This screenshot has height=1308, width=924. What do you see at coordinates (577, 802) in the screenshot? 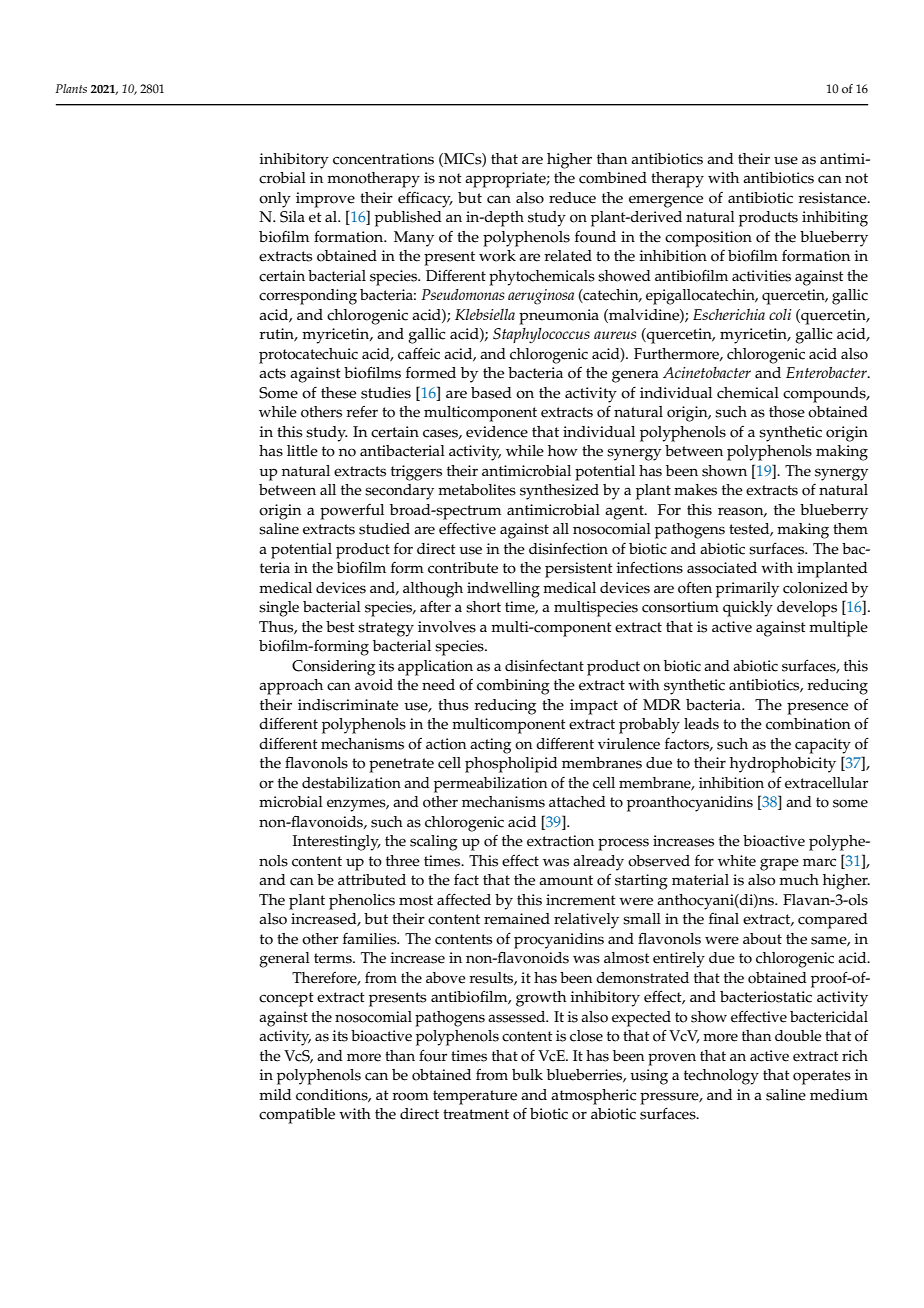
I see `attached` at bounding box center [577, 802].
